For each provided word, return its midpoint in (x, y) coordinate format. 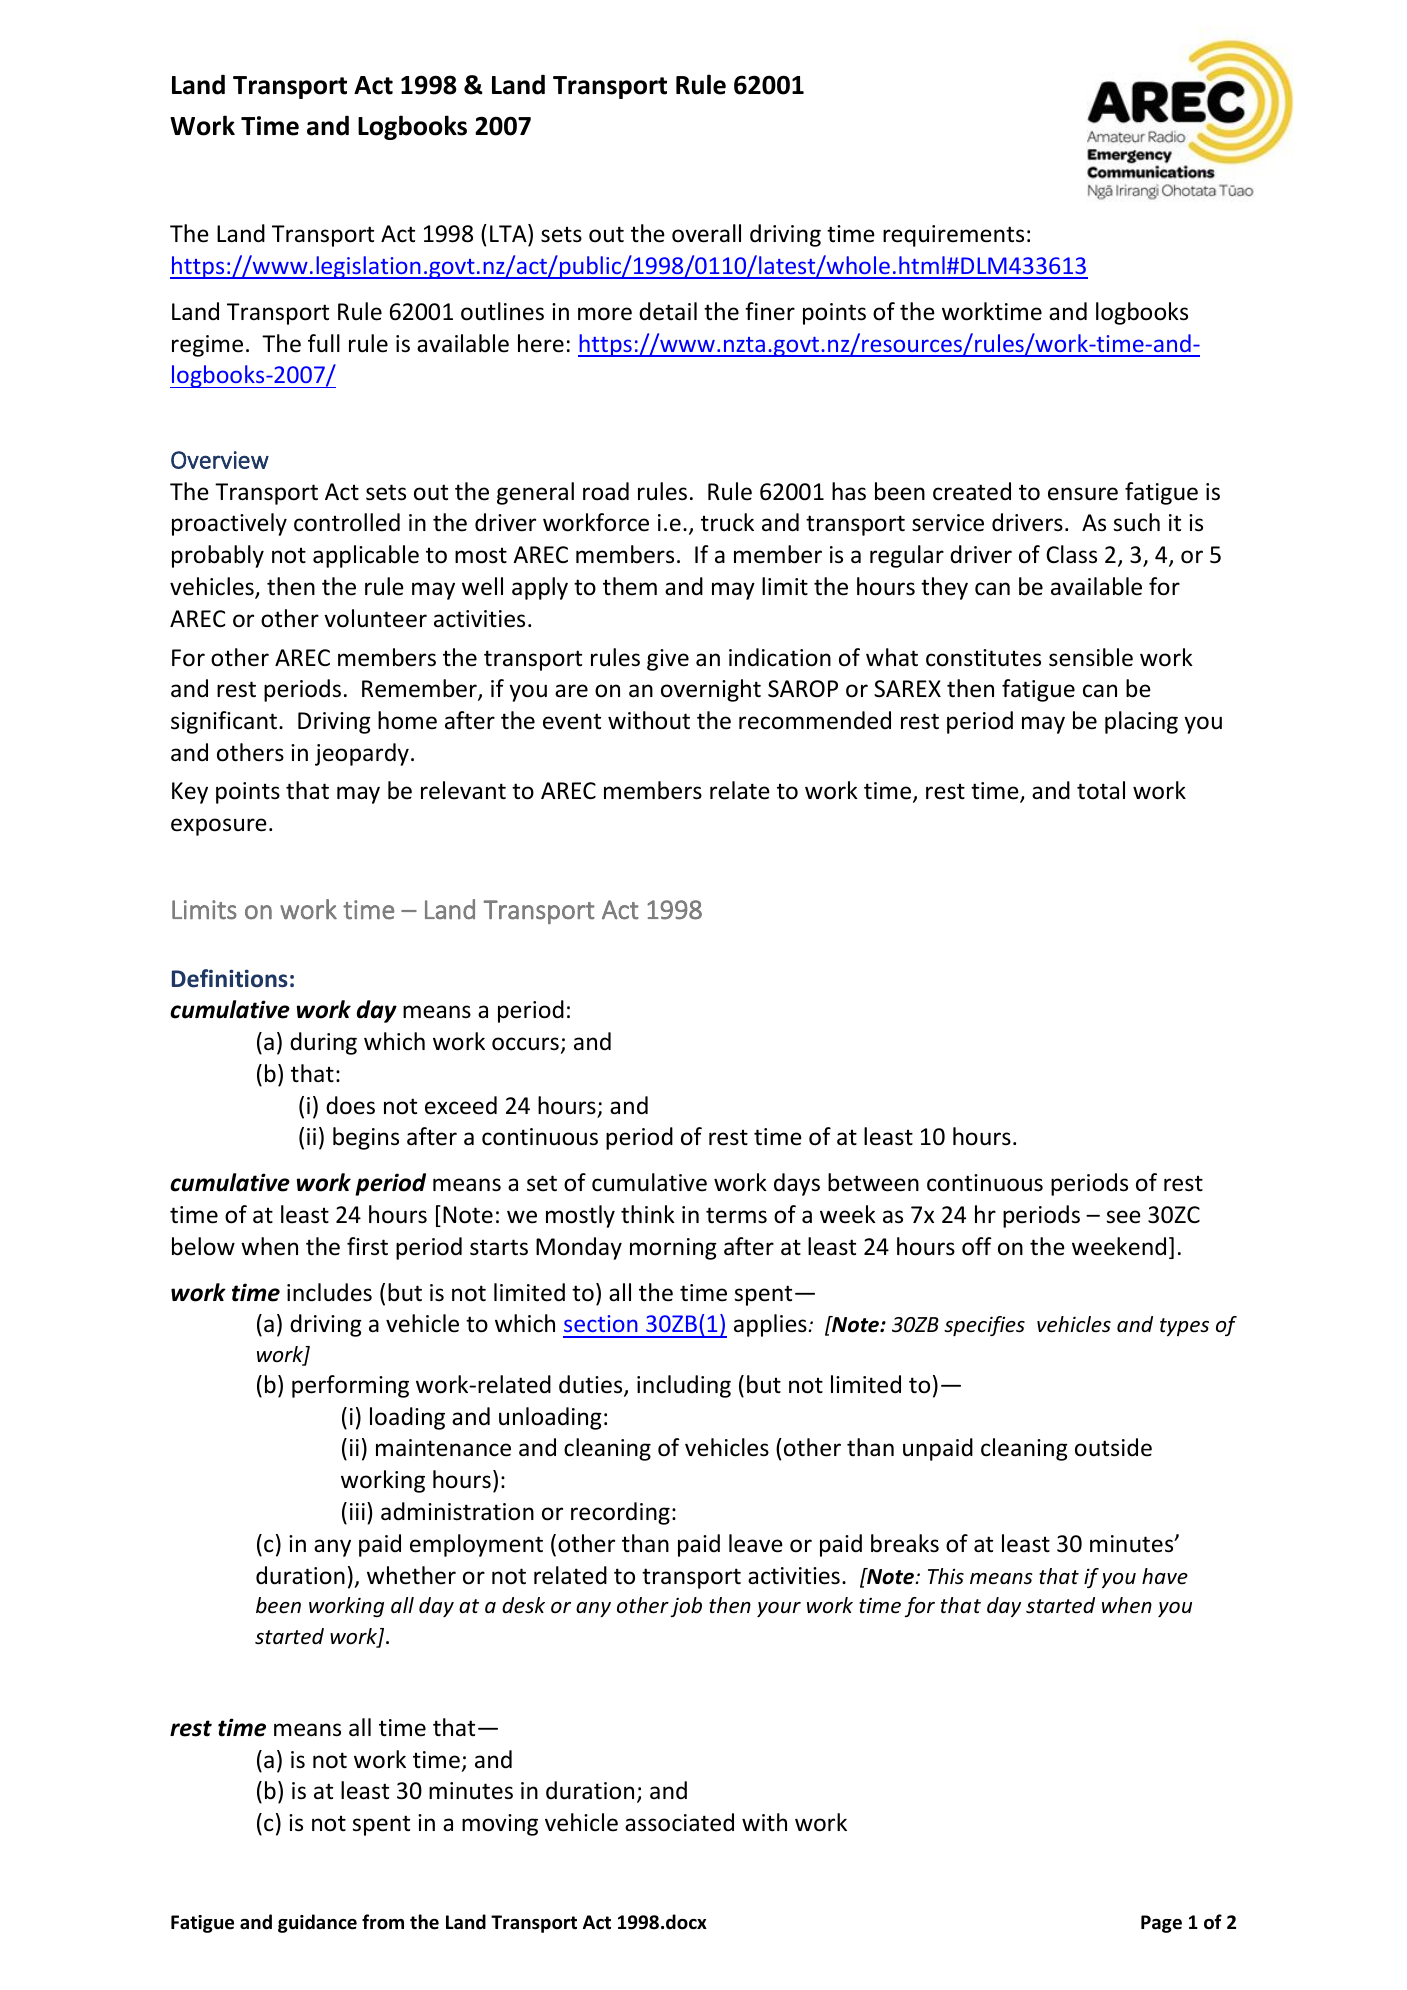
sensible (1091, 657)
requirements (953, 236)
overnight (711, 690)
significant (225, 722)
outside (1113, 1447)
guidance (317, 1923)
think (648, 1214)
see (1123, 1217)
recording (620, 1513)
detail (668, 311)
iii (357, 1511)
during (323, 1043)
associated (679, 1822)
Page (1161, 1924)
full (324, 343)
